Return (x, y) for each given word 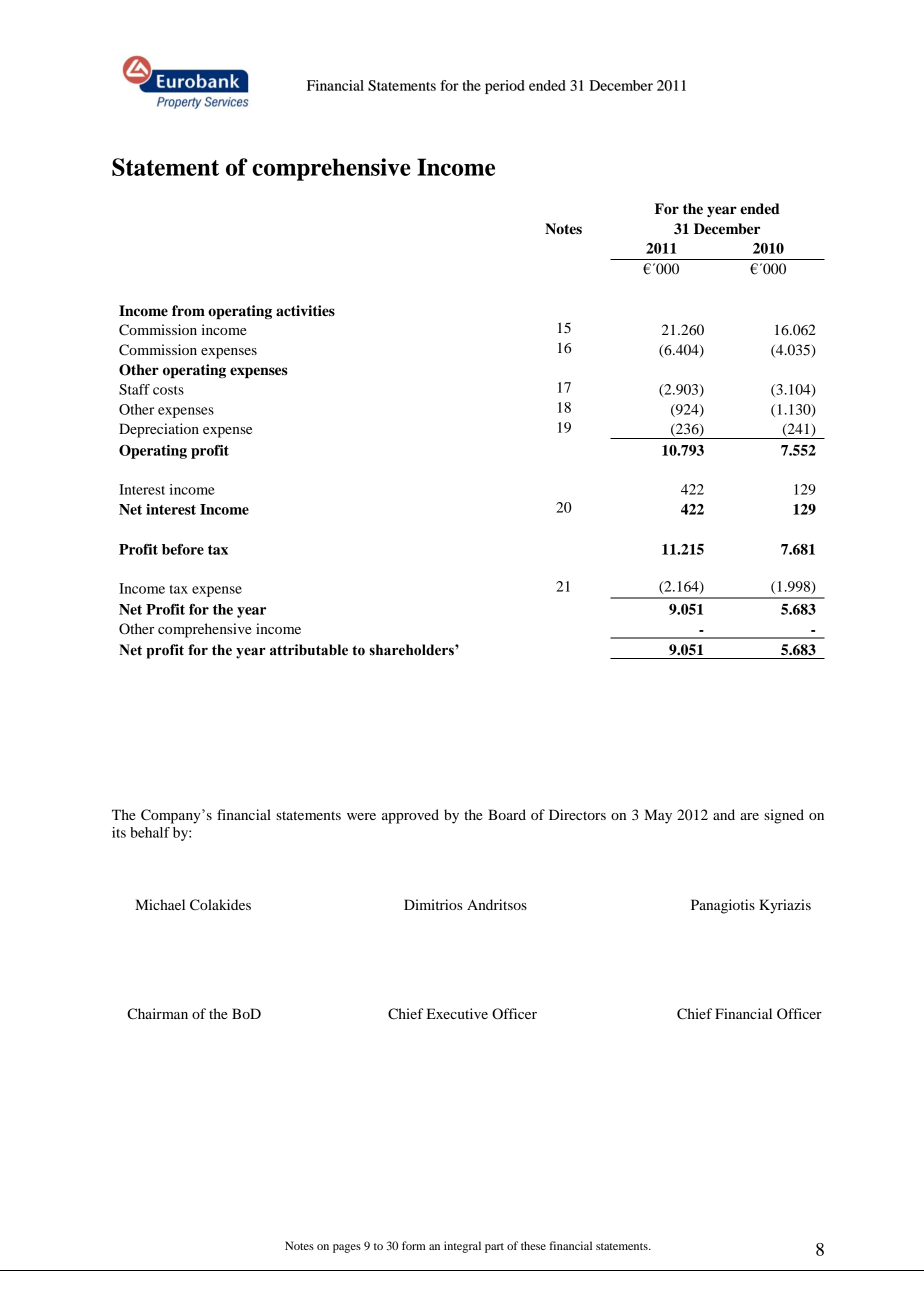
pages (347, 1248)
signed (784, 816)
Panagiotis (723, 906)
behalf (150, 832)
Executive (457, 1013)
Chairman (157, 1014)
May (658, 816)
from (188, 310)
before (183, 549)
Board (507, 814)
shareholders (413, 650)
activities (305, 311)
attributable (309, 650)
